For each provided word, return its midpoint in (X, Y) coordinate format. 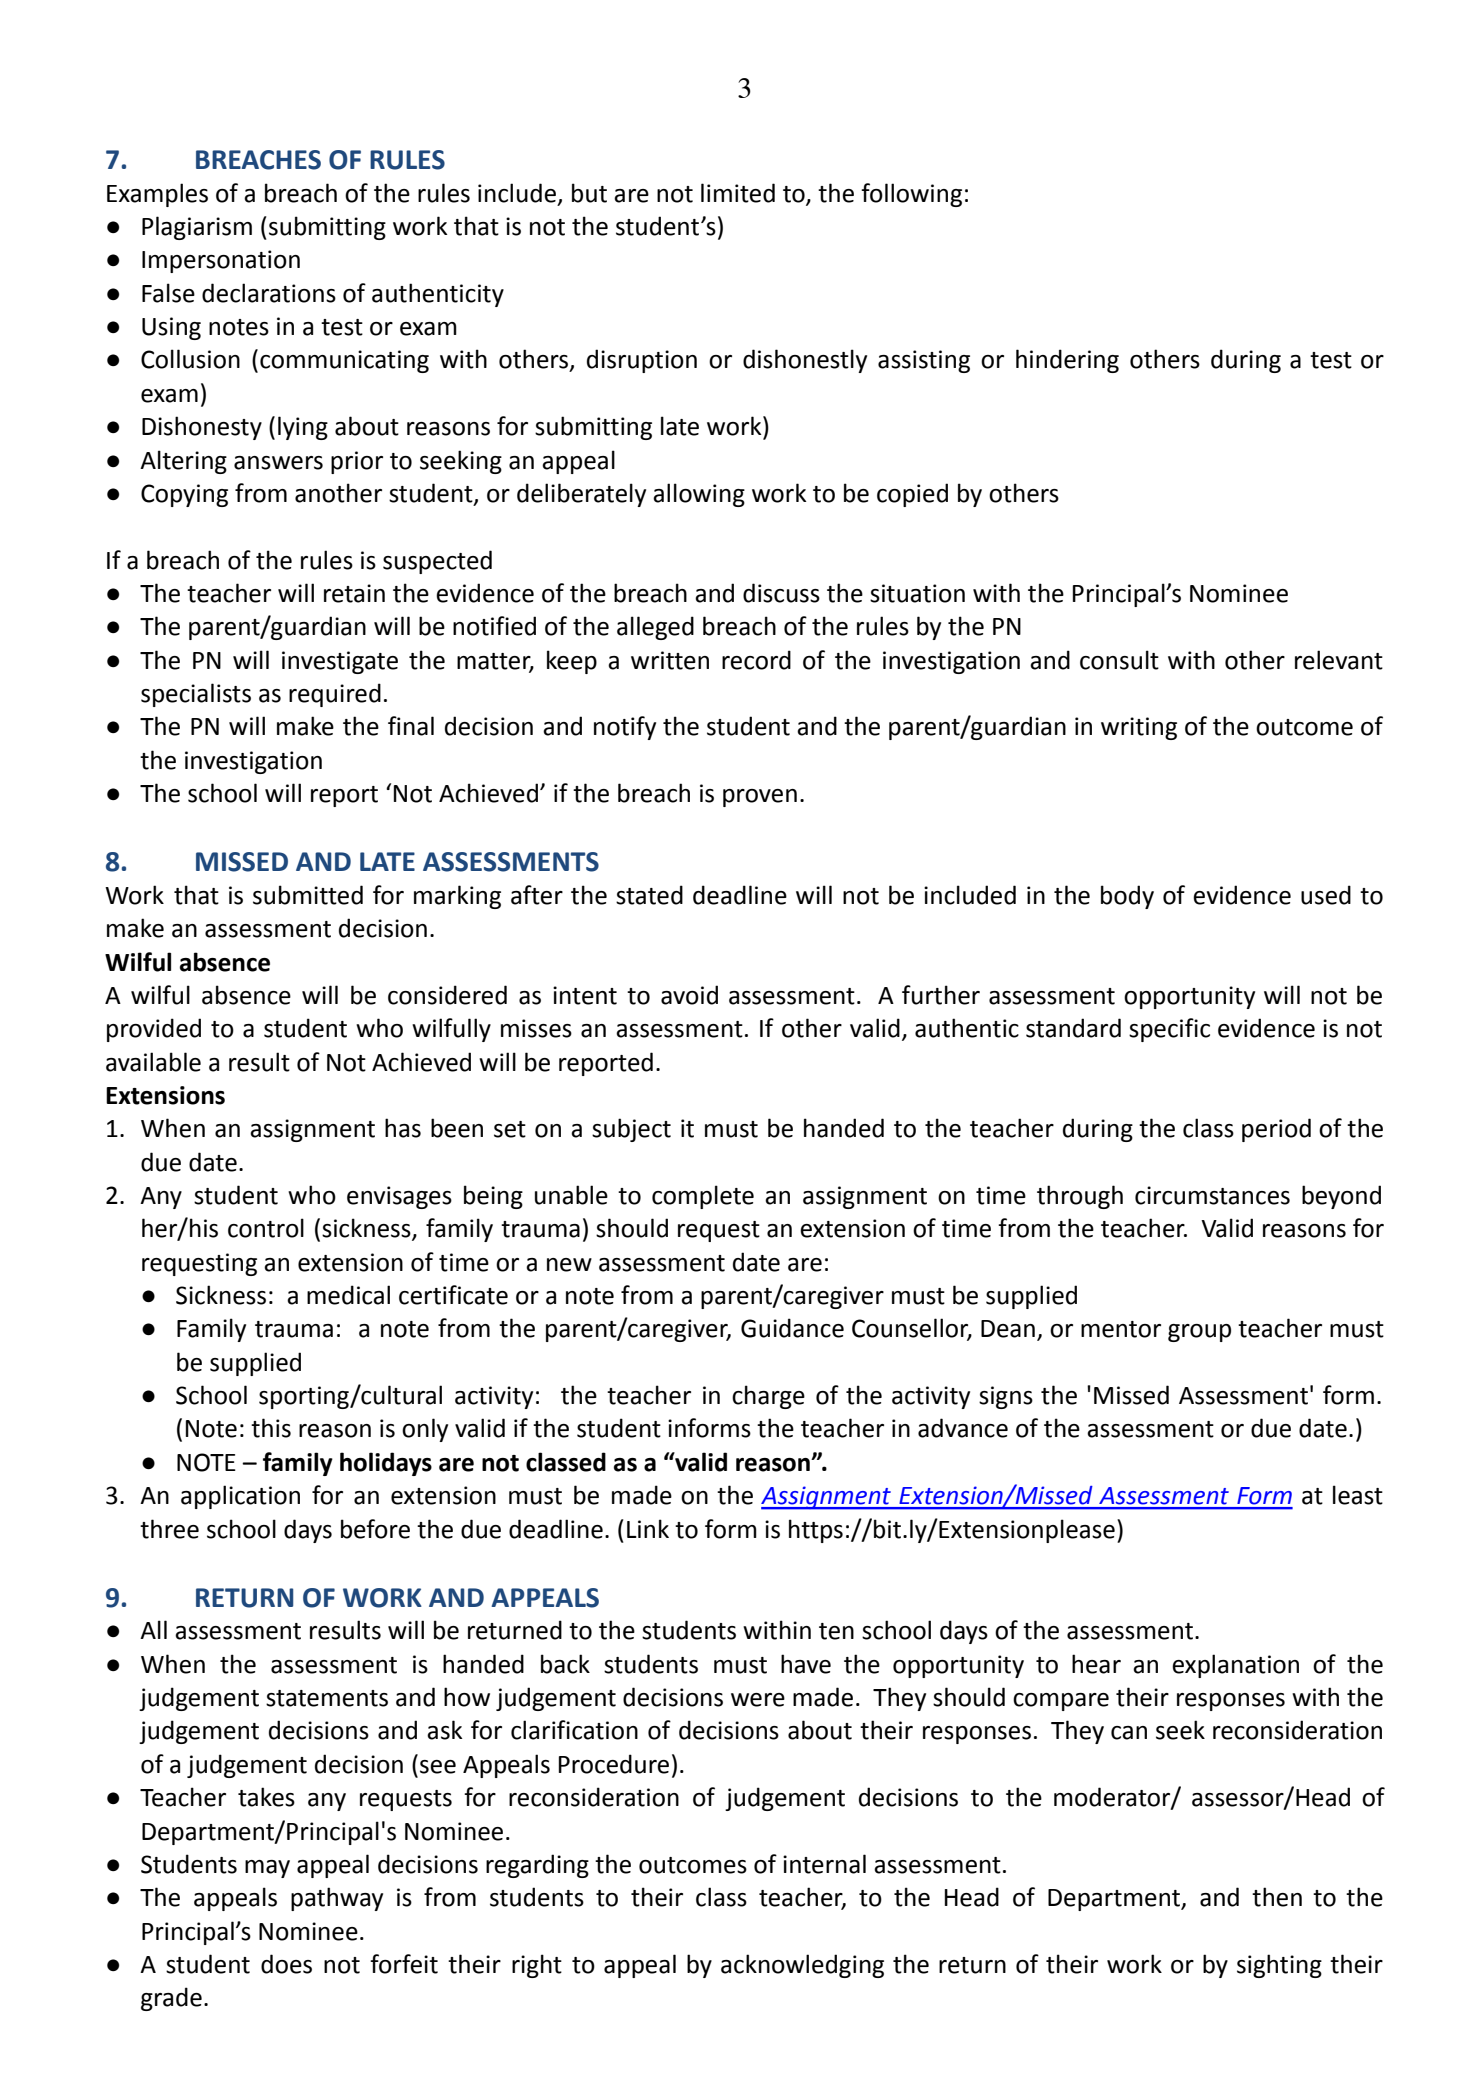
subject (631, 1130)
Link (648, 1528)
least (1358, 1495)
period (1276, 1130)
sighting (1279, 1966)
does (286, 1964)
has (403, 1128)
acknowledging (802, 1966)
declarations (269, 293)
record (756, 660)
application (240, 1497)
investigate (340, 662)
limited (738, 193)
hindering (1067, 361)
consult (1119, 660)
